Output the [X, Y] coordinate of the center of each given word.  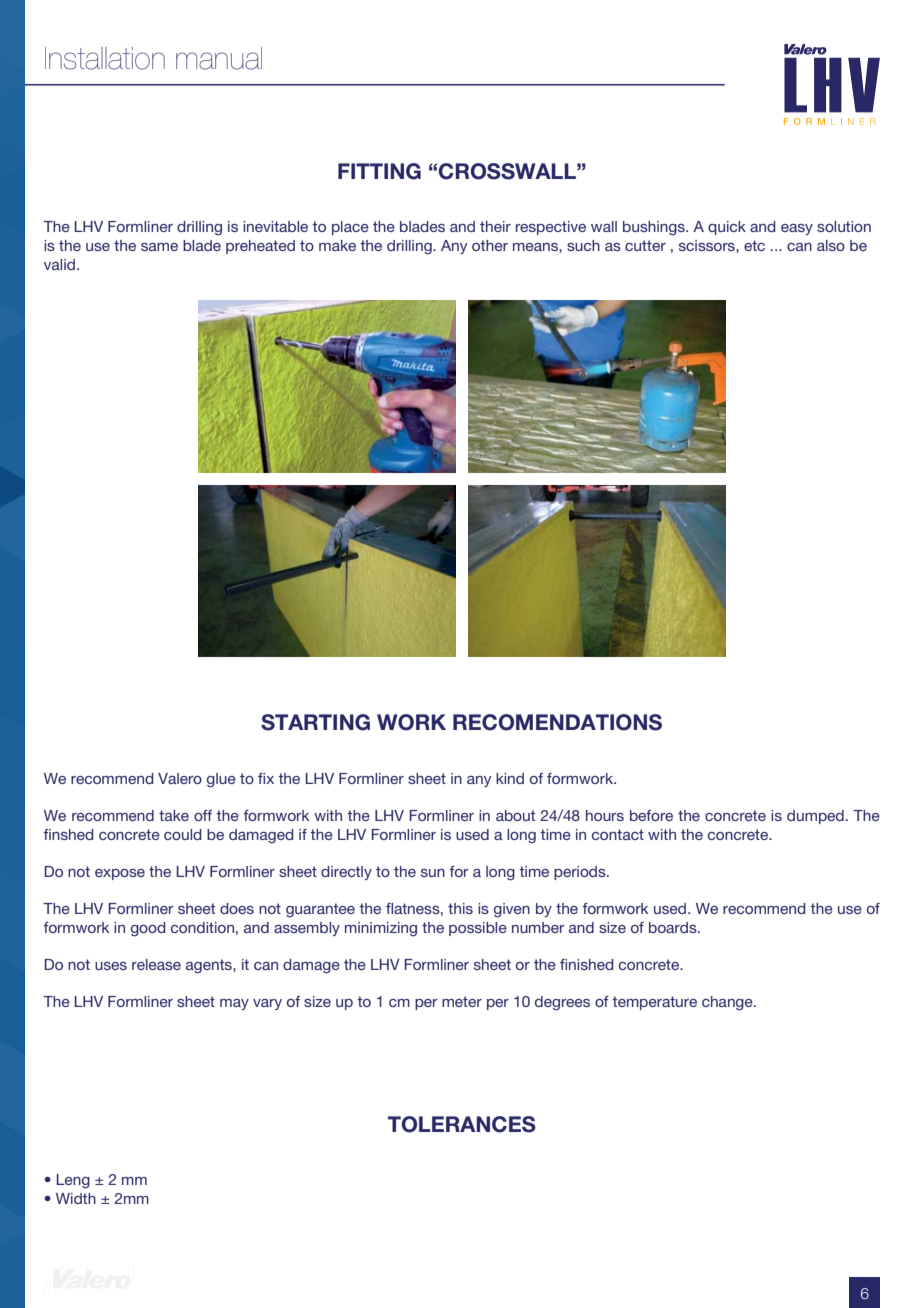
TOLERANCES [462, 1124]
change [728, 1003]
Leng [73, 1181]
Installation [105, 58]
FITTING [379, 171]
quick [727, 228]
